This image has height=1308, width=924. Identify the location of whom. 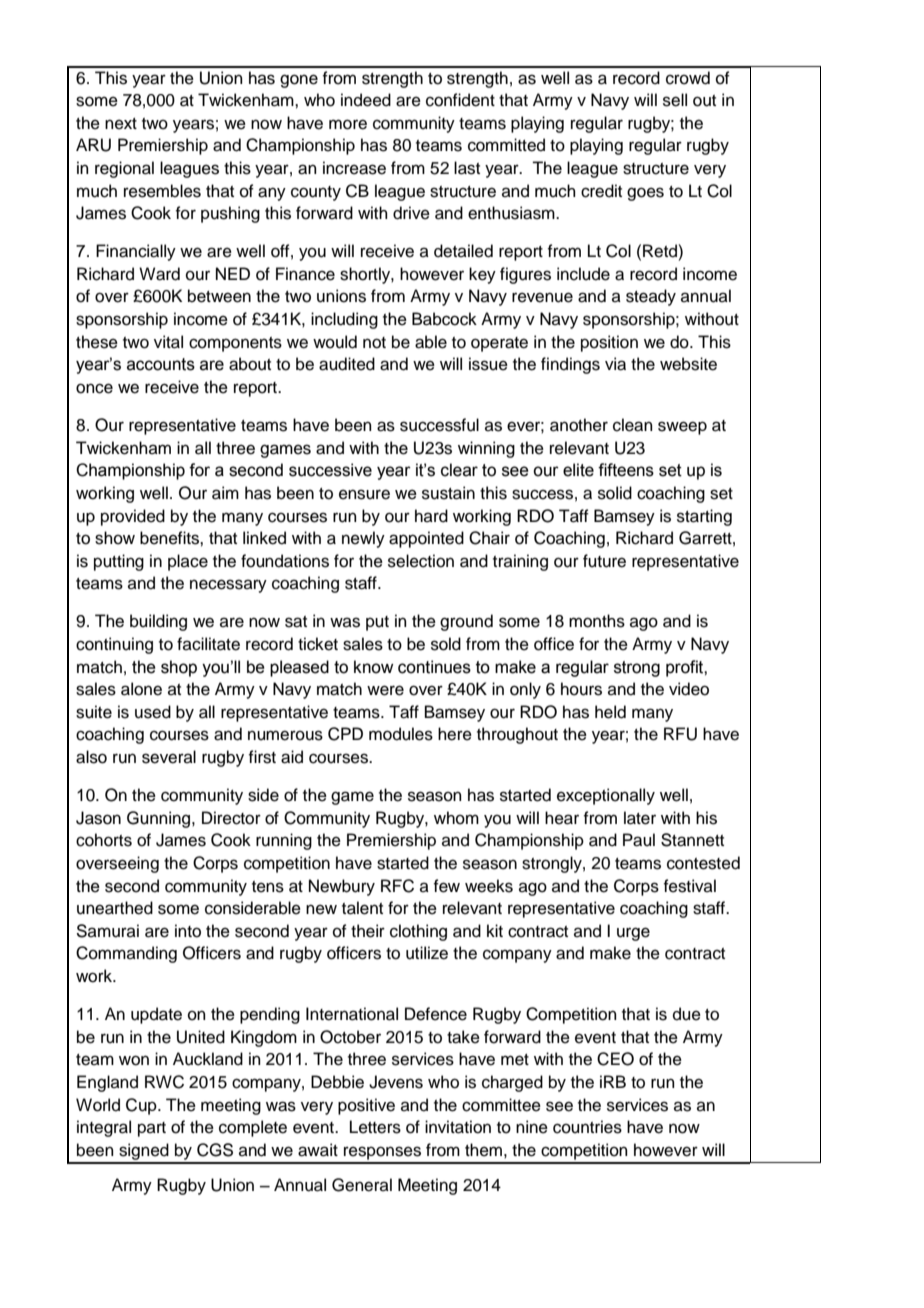
(456, 818).
